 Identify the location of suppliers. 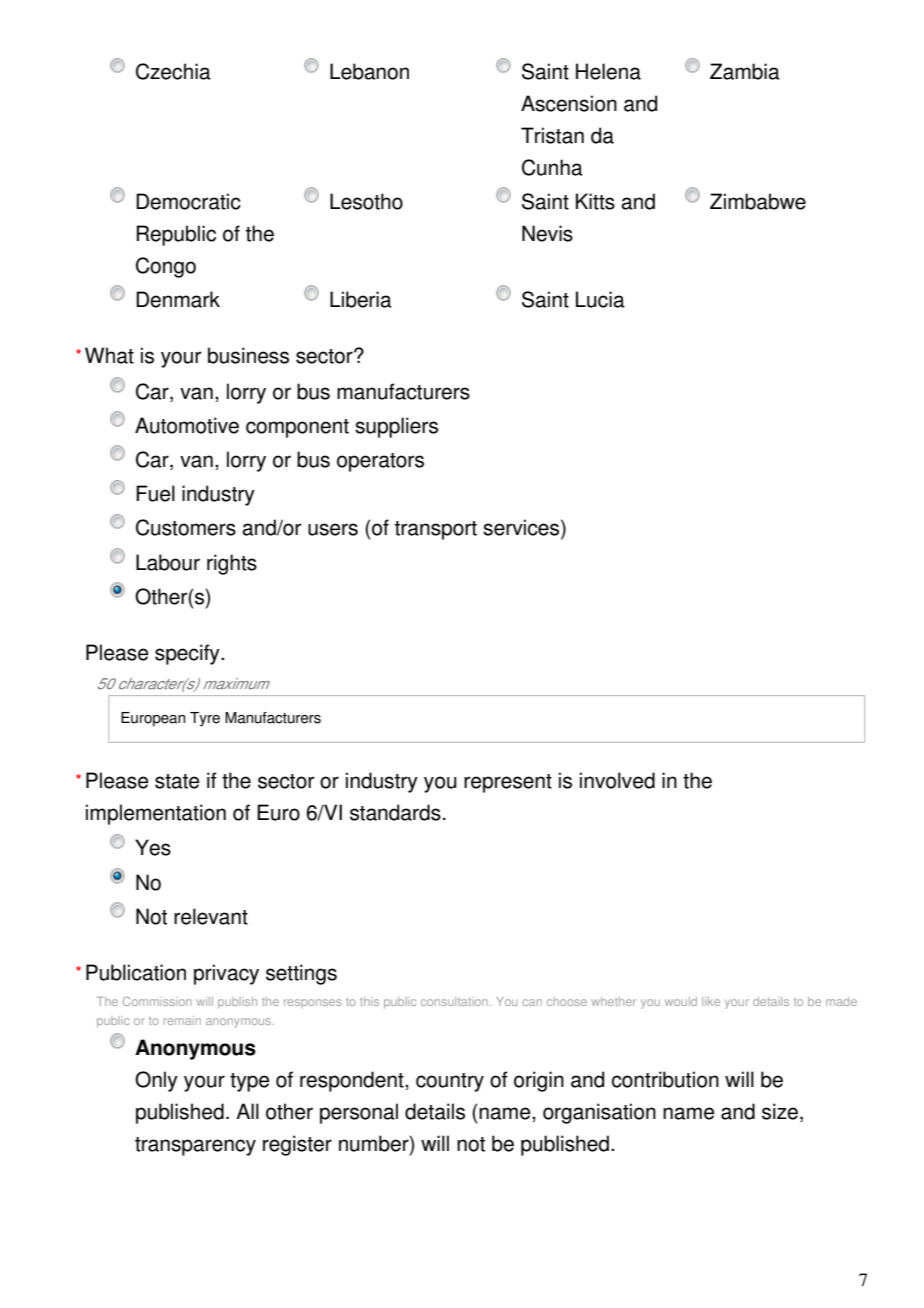
(396, 427).
